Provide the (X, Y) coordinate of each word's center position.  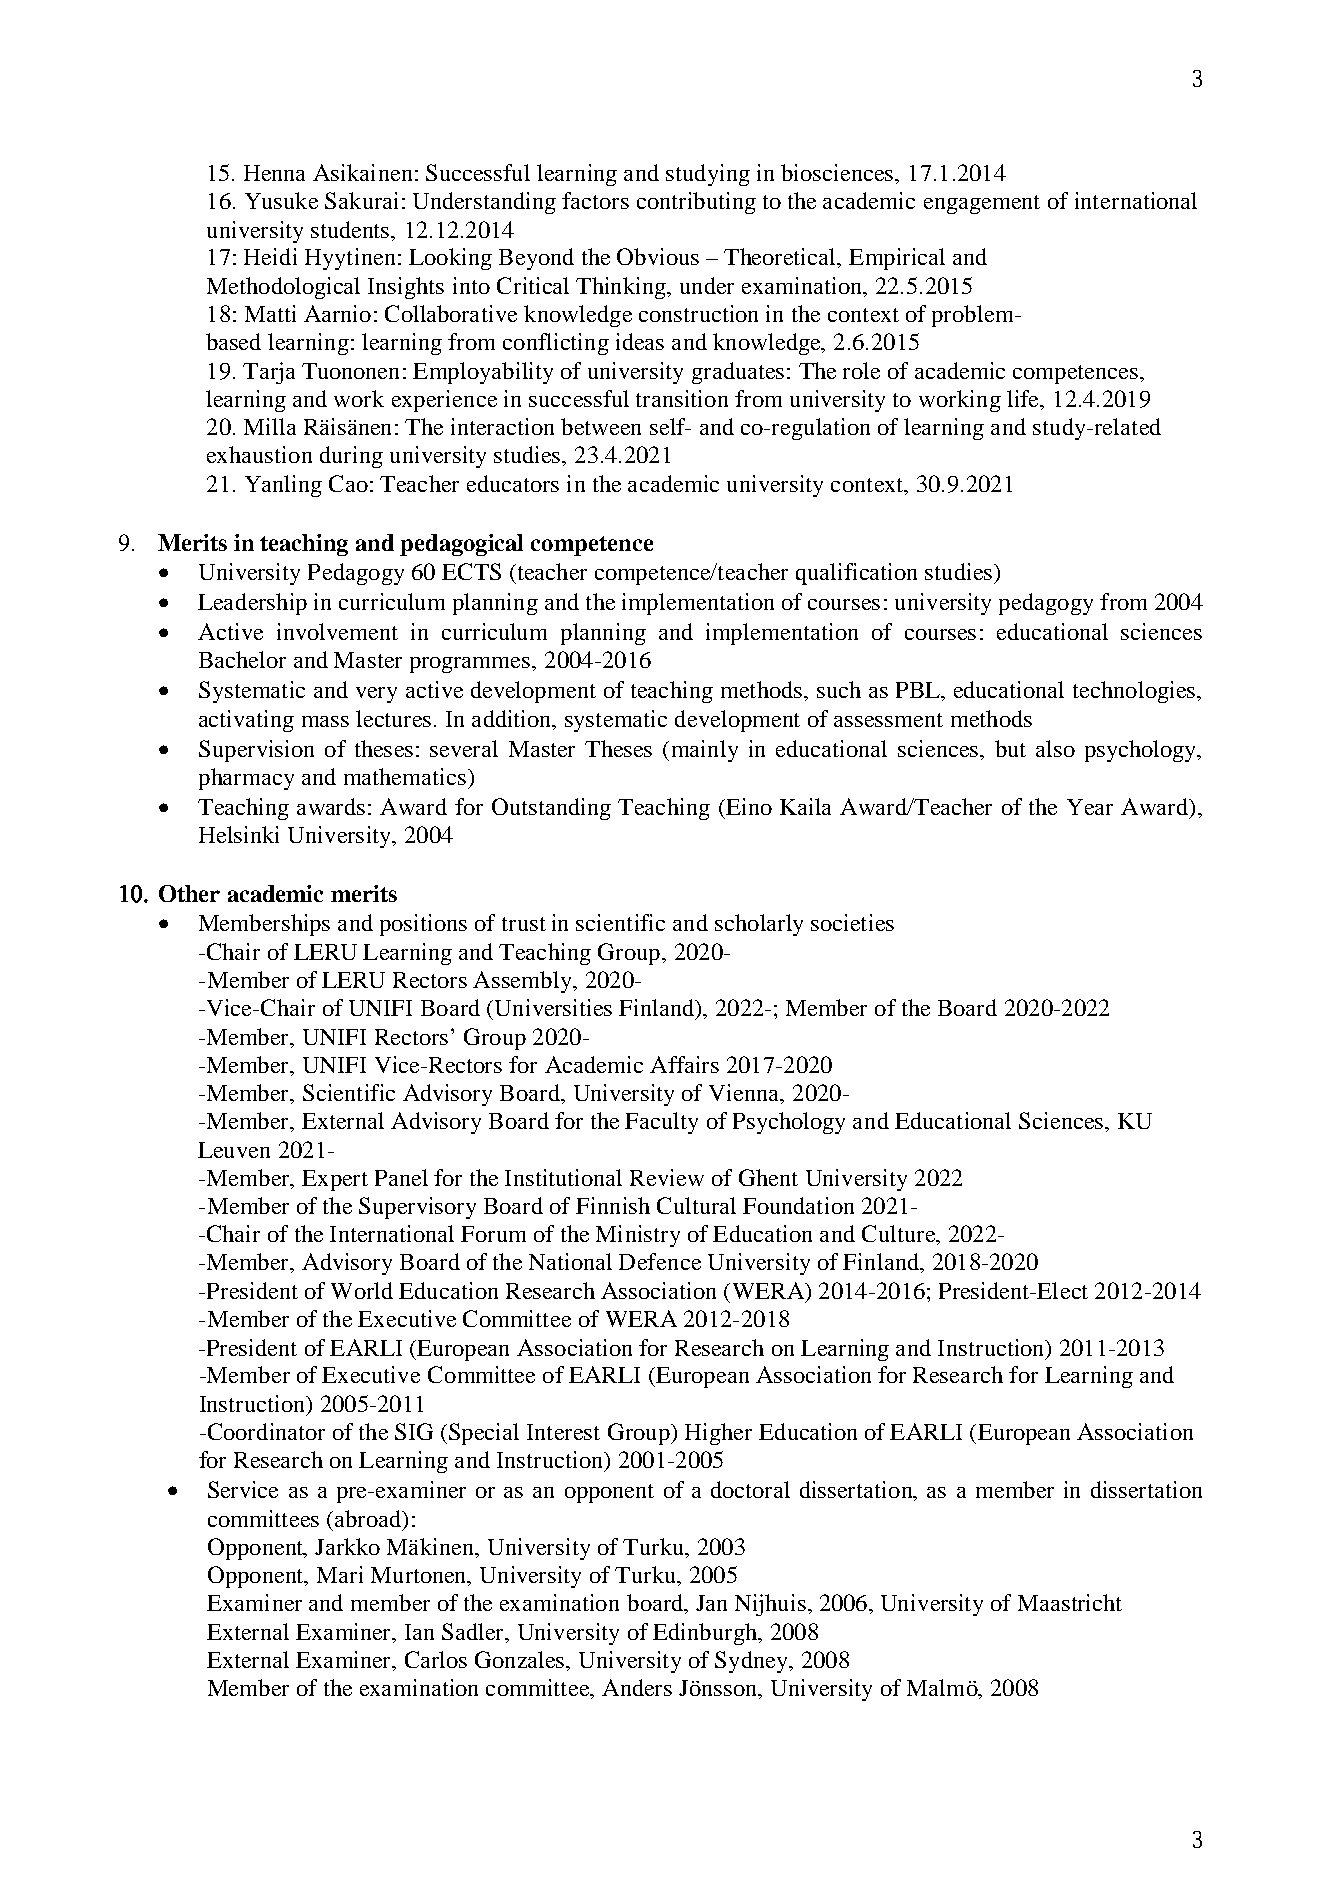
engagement (982, 204)
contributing (696, 203)
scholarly (759, 925)
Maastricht (1070, 1602)
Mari (340, 1574)
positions (423, 925)
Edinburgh (706, 1634)
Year (1090, 807)
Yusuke (281, 200)
